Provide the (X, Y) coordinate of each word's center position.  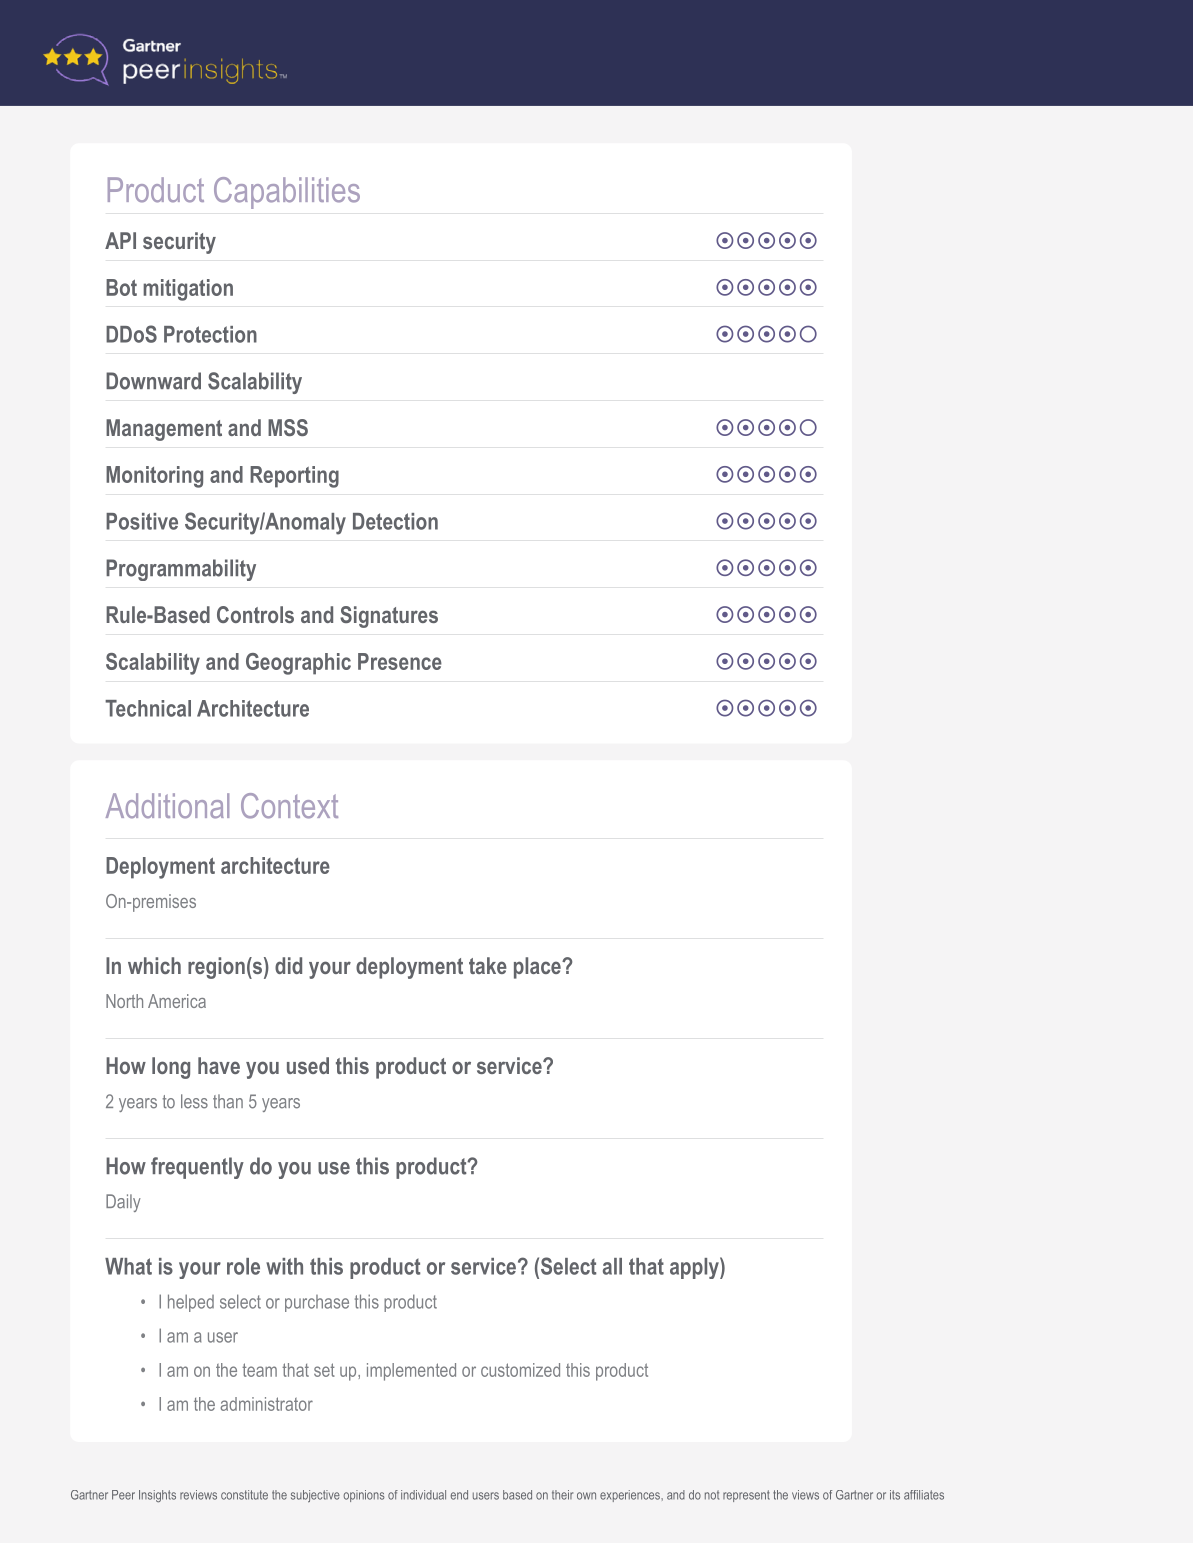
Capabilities (287, 193)
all (612, 1266)
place (538, 968)
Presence (400, 661)
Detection (395, 521)
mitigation (188, 290)
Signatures (389, 617)
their (562, 1495)
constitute (244, 1495)
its (895, 1495)
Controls (255, 614)
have (219, 1065)
